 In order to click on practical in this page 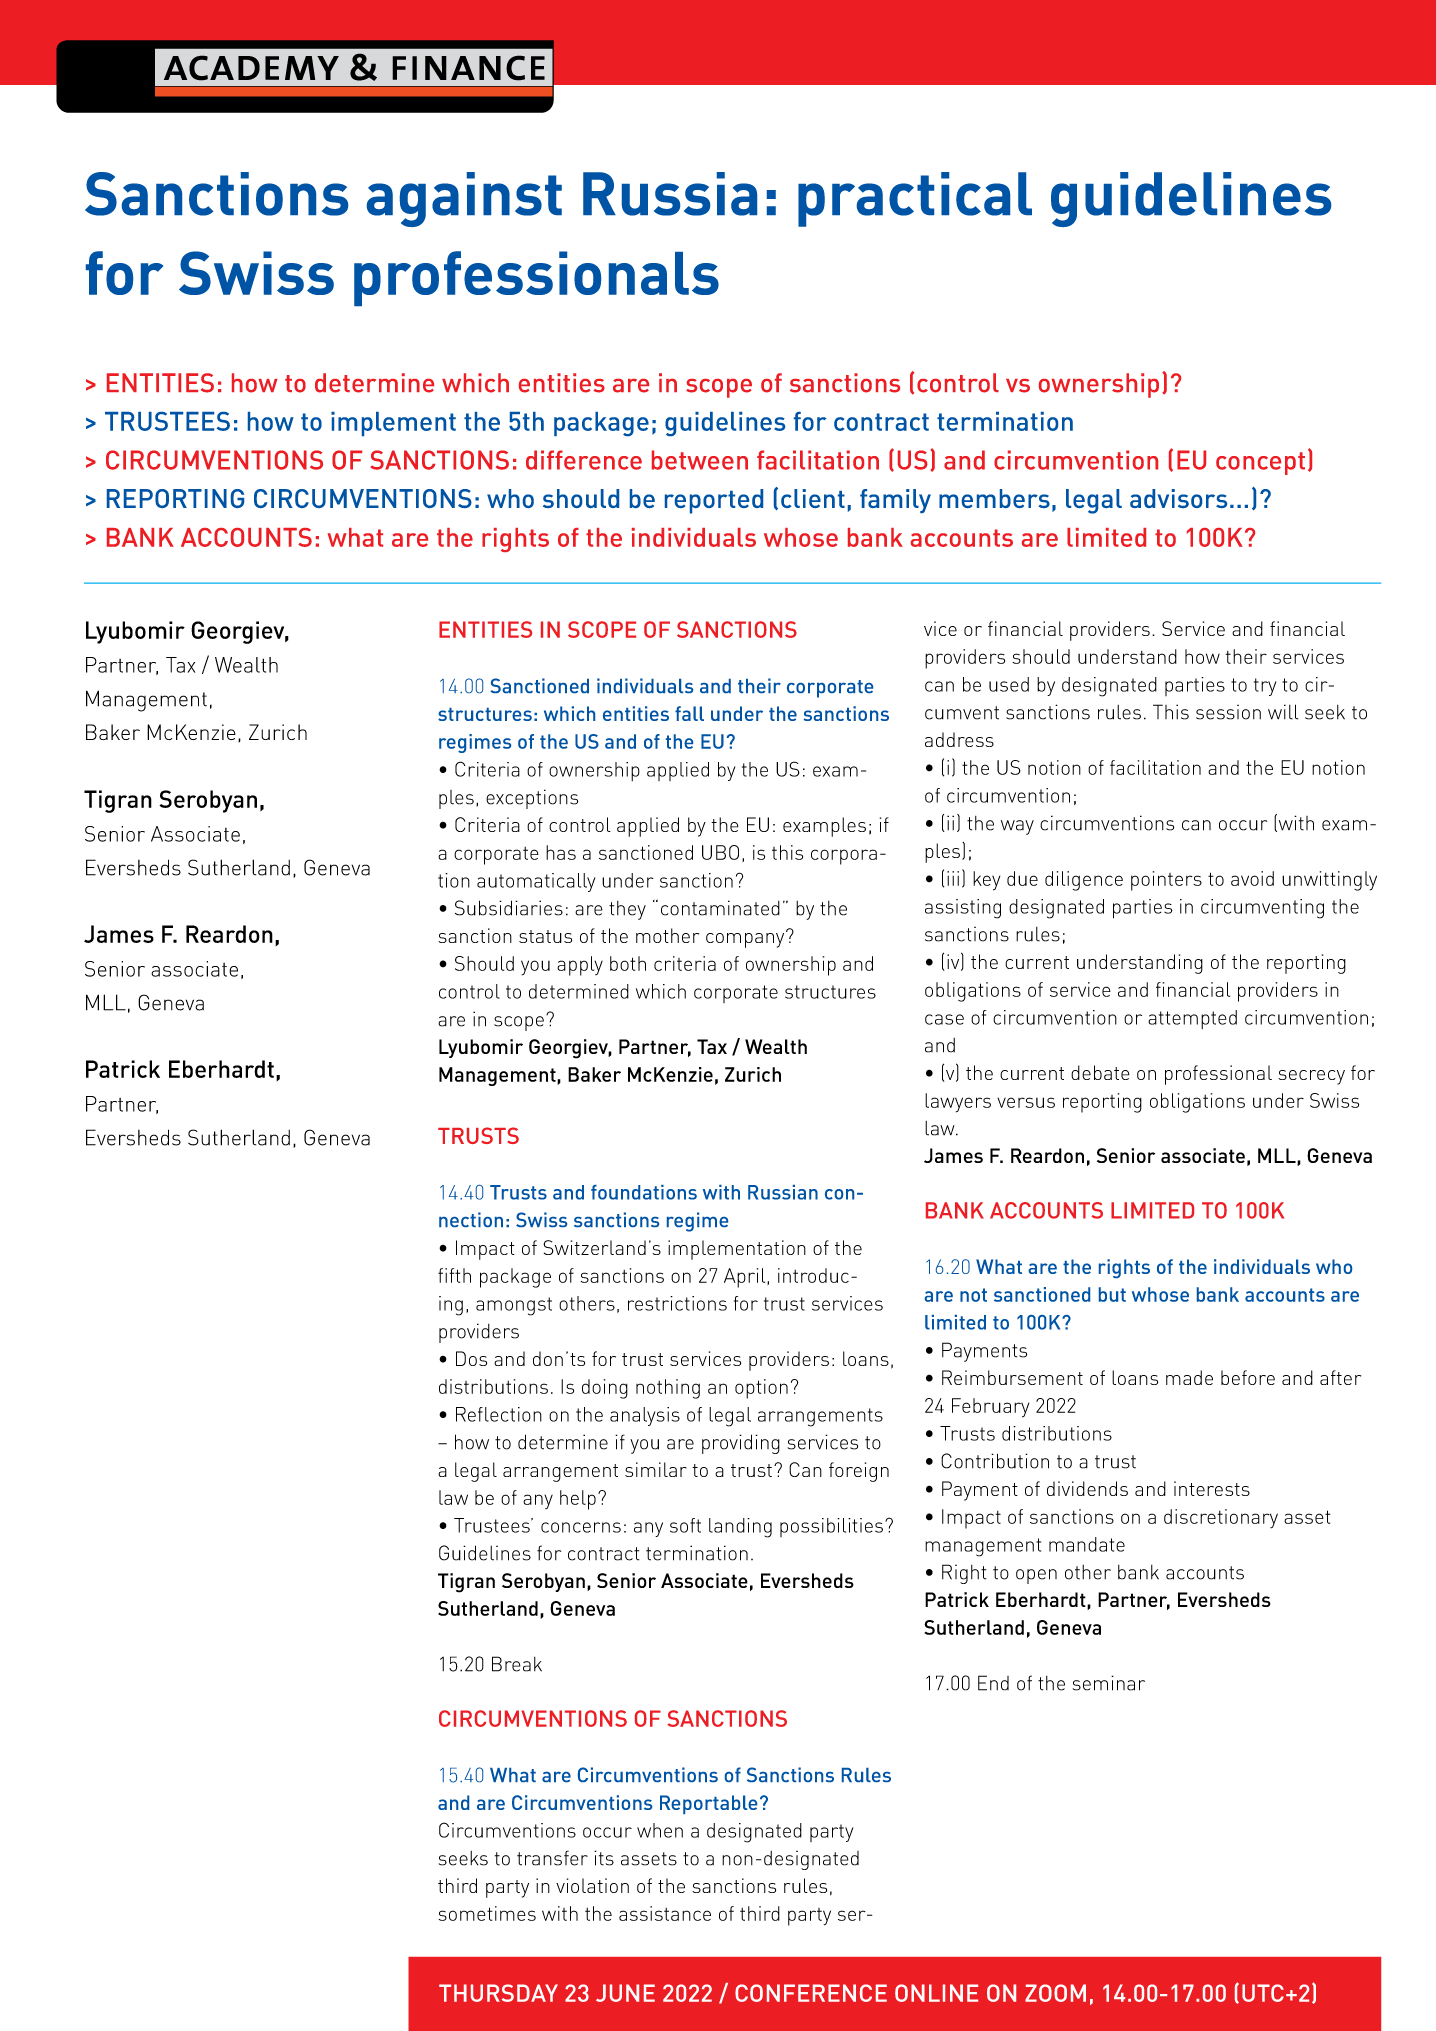, I will do `click(915, 199)`.
